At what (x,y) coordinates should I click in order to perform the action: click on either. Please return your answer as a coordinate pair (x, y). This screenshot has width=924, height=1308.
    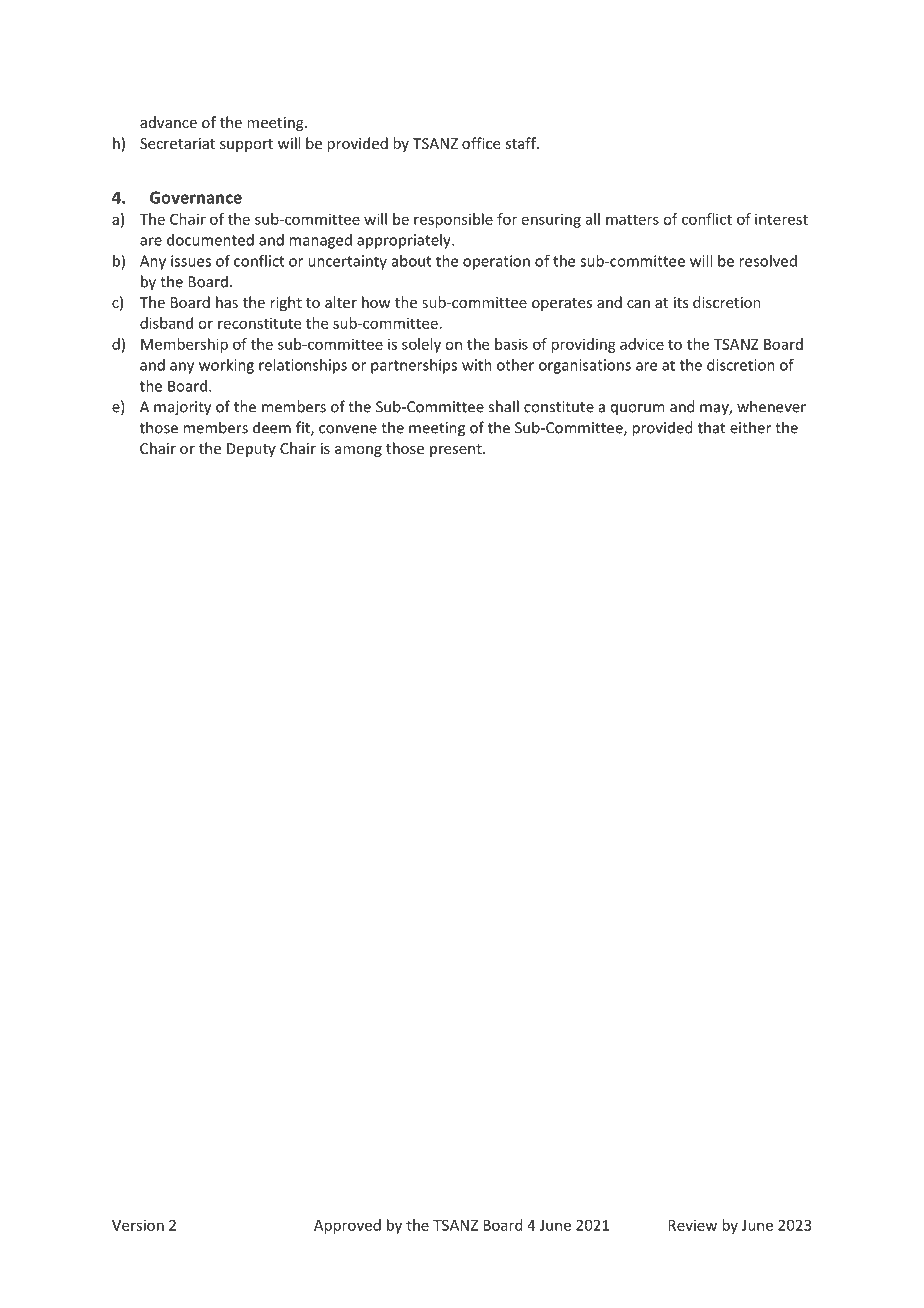
    Looking at the image, I should click on (750, 427).
